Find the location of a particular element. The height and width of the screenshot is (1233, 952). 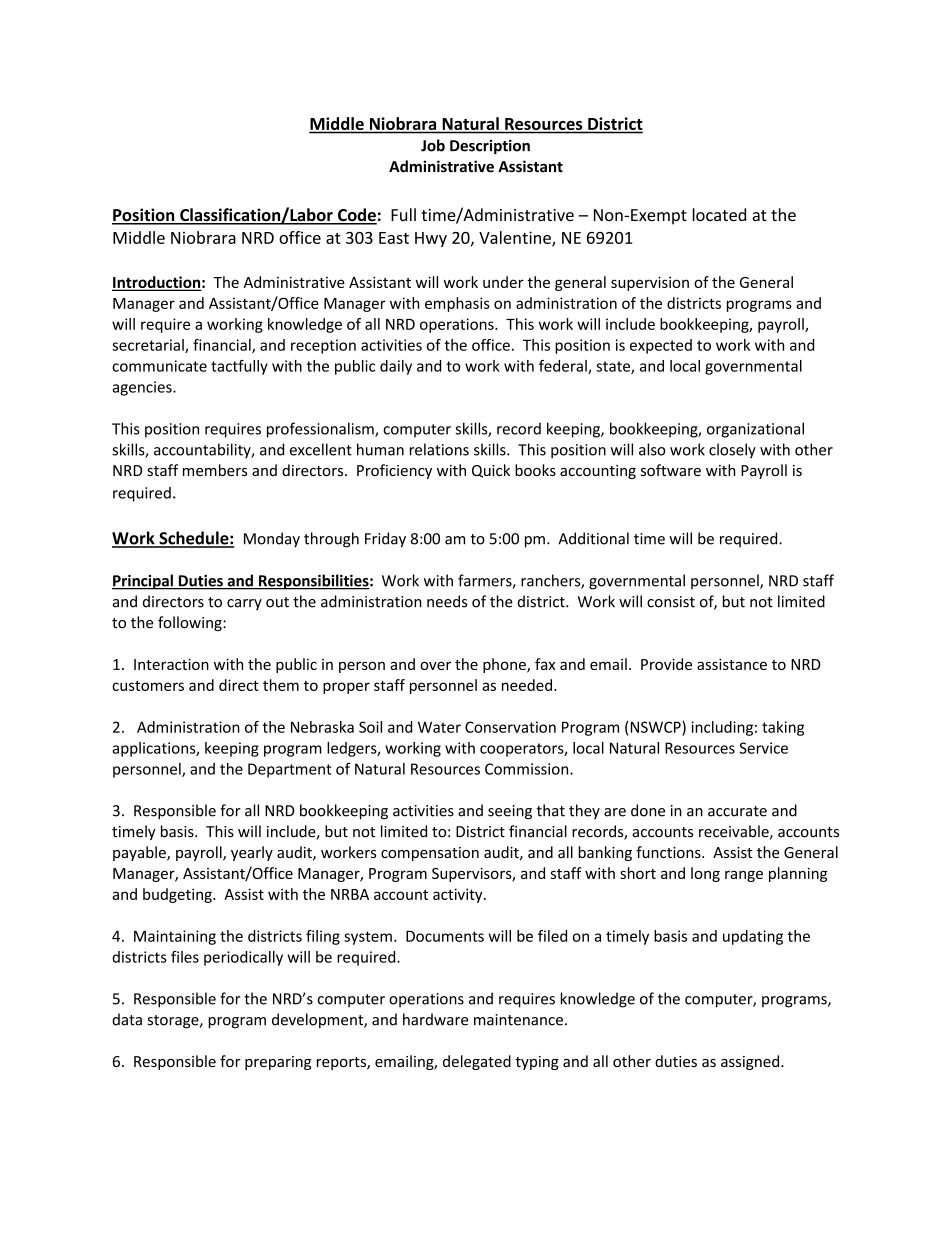

yearly is located at coordinates (252, 853).
